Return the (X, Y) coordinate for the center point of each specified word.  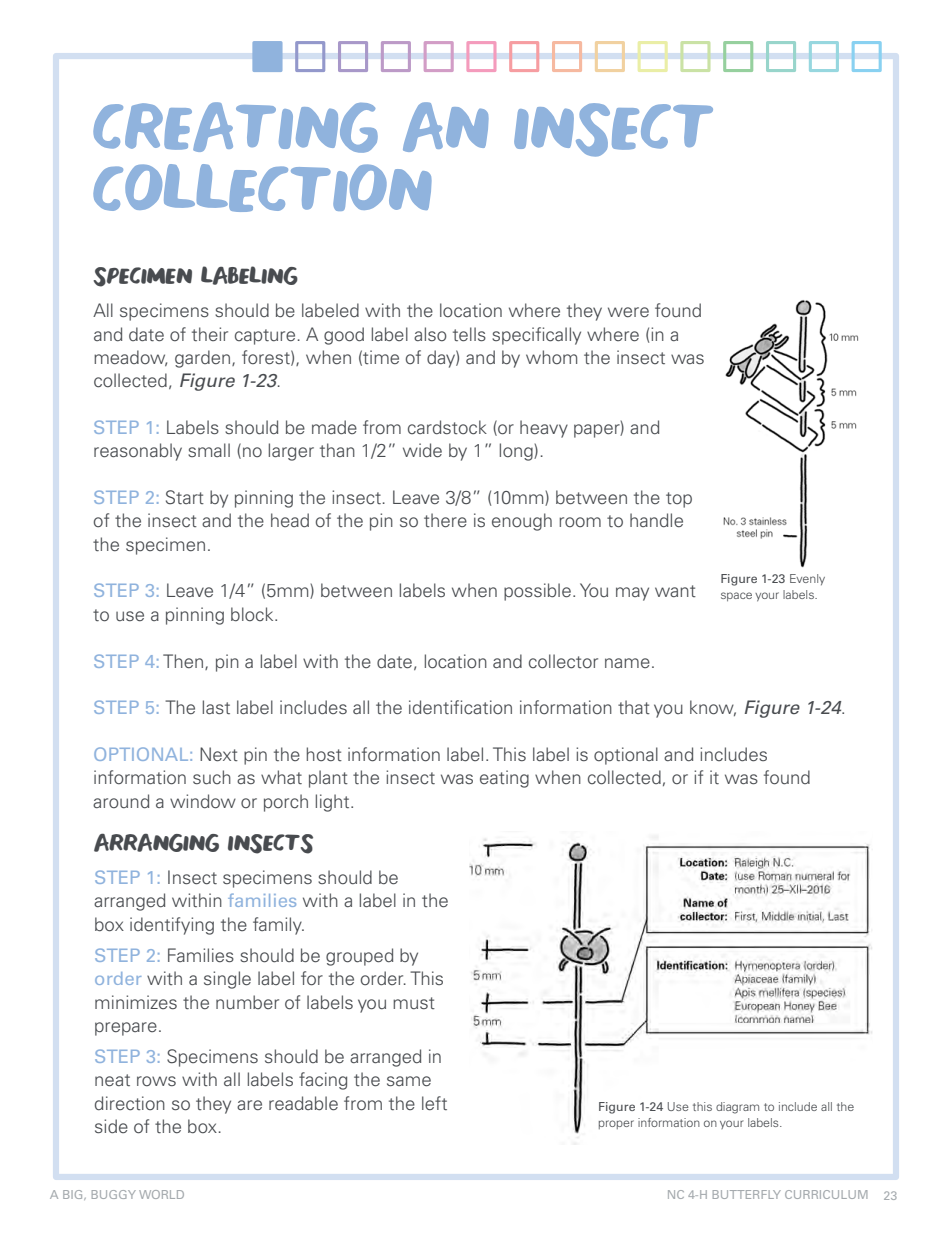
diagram (737, 1108)
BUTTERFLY (747, 1194)
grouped (359, 957)
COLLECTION (262, 188)
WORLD (161, 1194)
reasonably (138, 452)
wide (422, 450)
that (634, 707)
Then (183, 661)
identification (460, 707)
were (628, 312)
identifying (172, 926)
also (430, 334)
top (679, 500)
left (434, 1103)
